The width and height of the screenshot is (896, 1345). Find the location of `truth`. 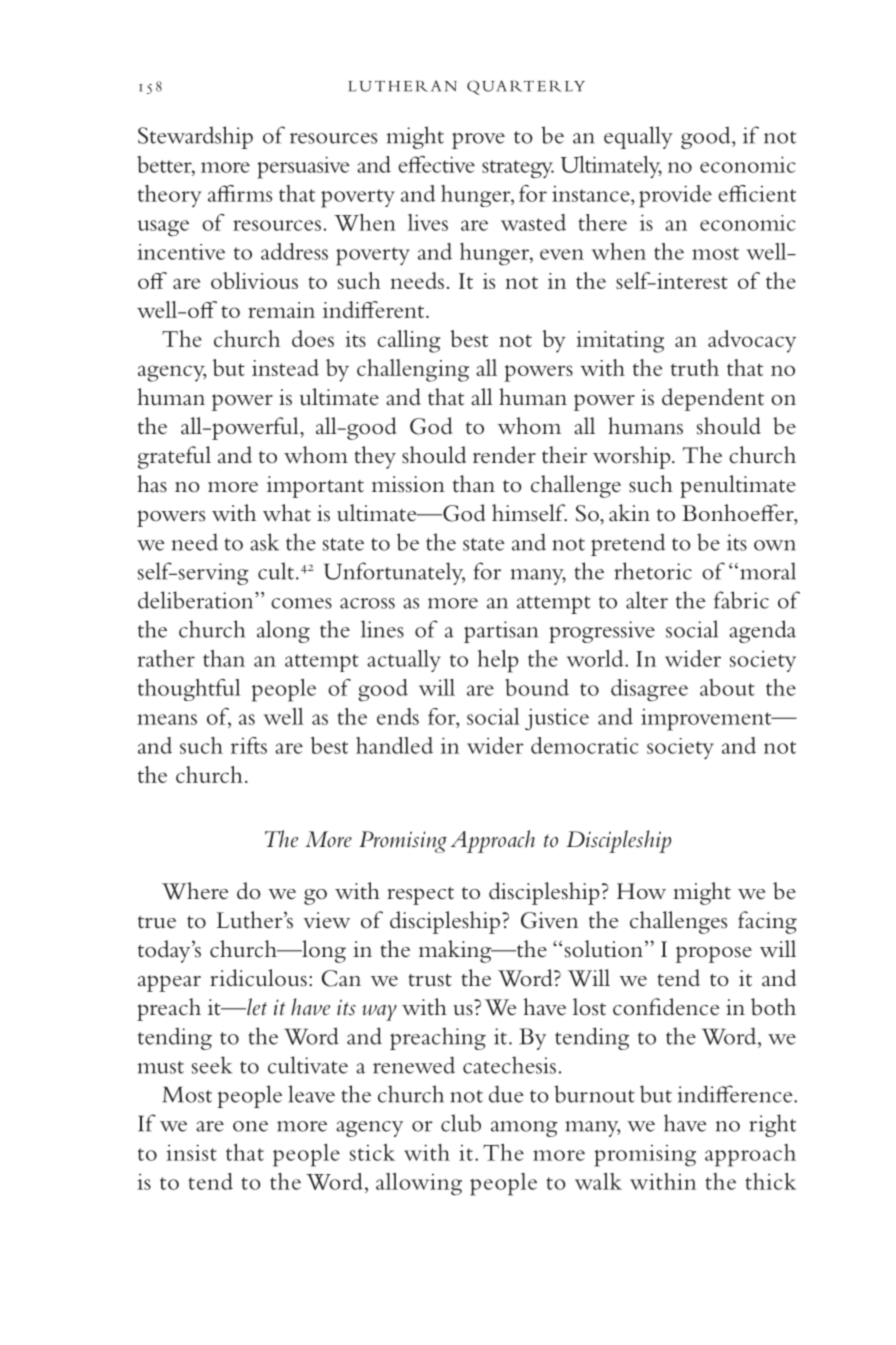

truth is located at coordinates (695, 367).
